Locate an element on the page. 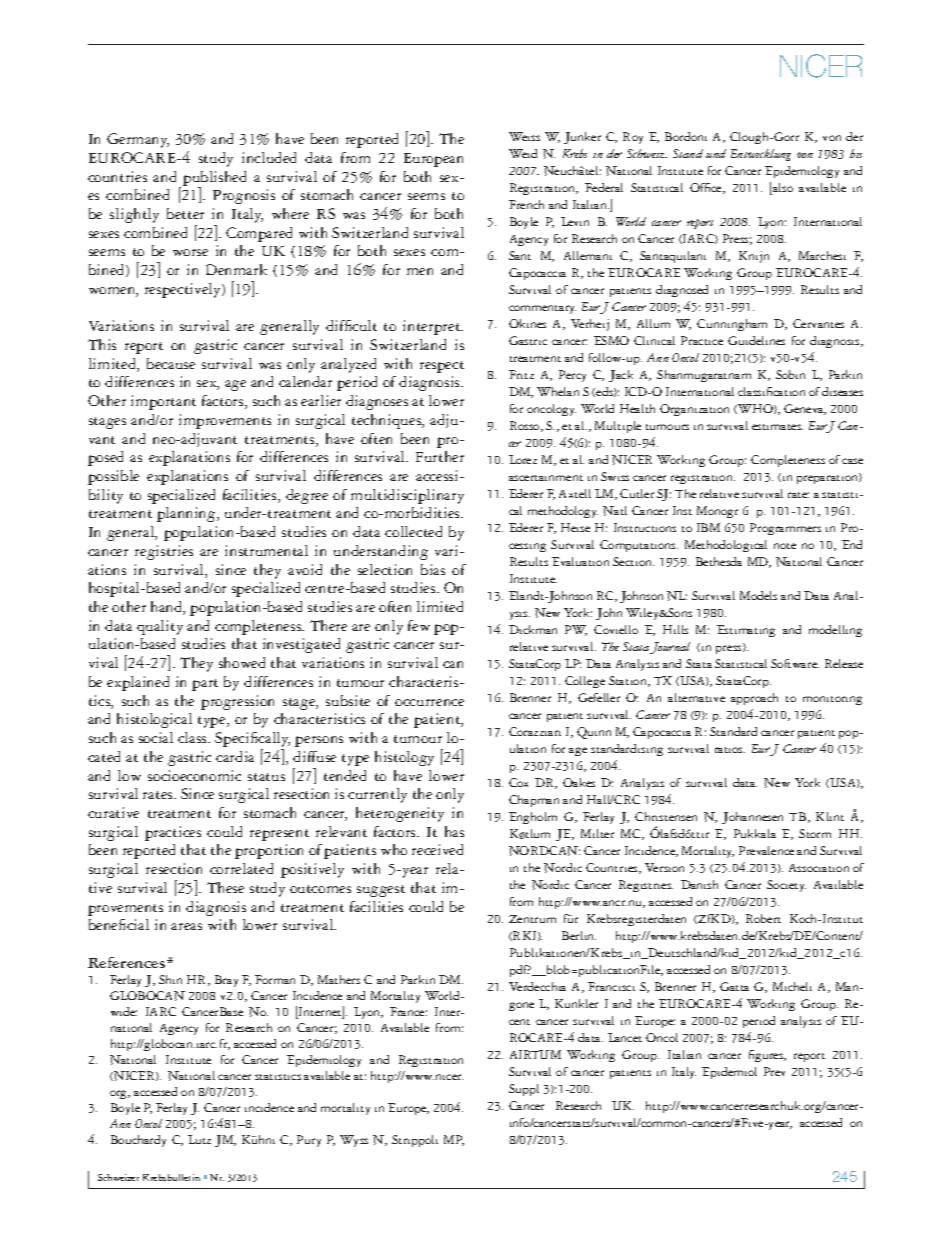 The height and width of the image is (1233, 952). Lutz is located at coordinates (199, 1139).
